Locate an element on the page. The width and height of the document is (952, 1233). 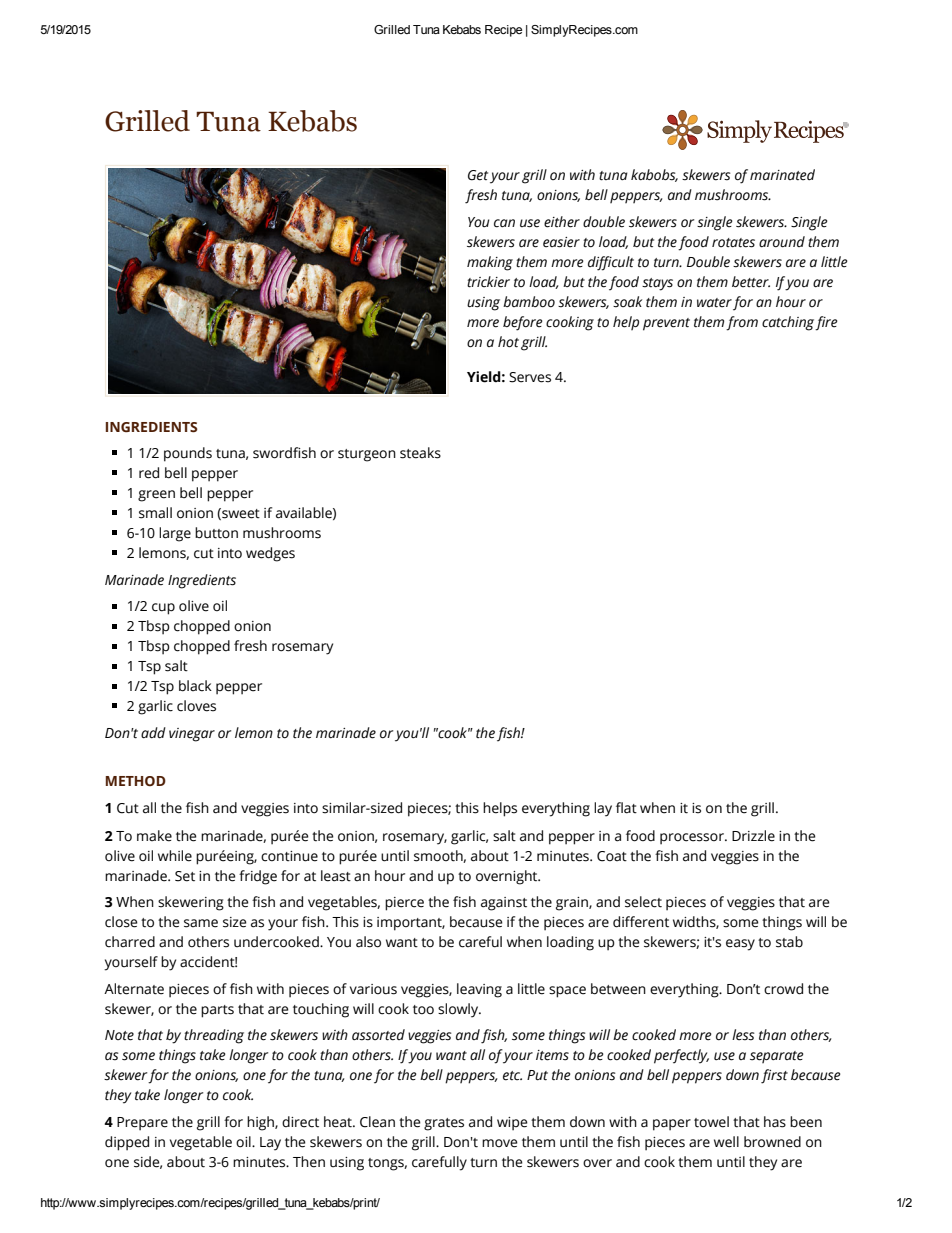
rotates is located at coordinates (733, 243).
